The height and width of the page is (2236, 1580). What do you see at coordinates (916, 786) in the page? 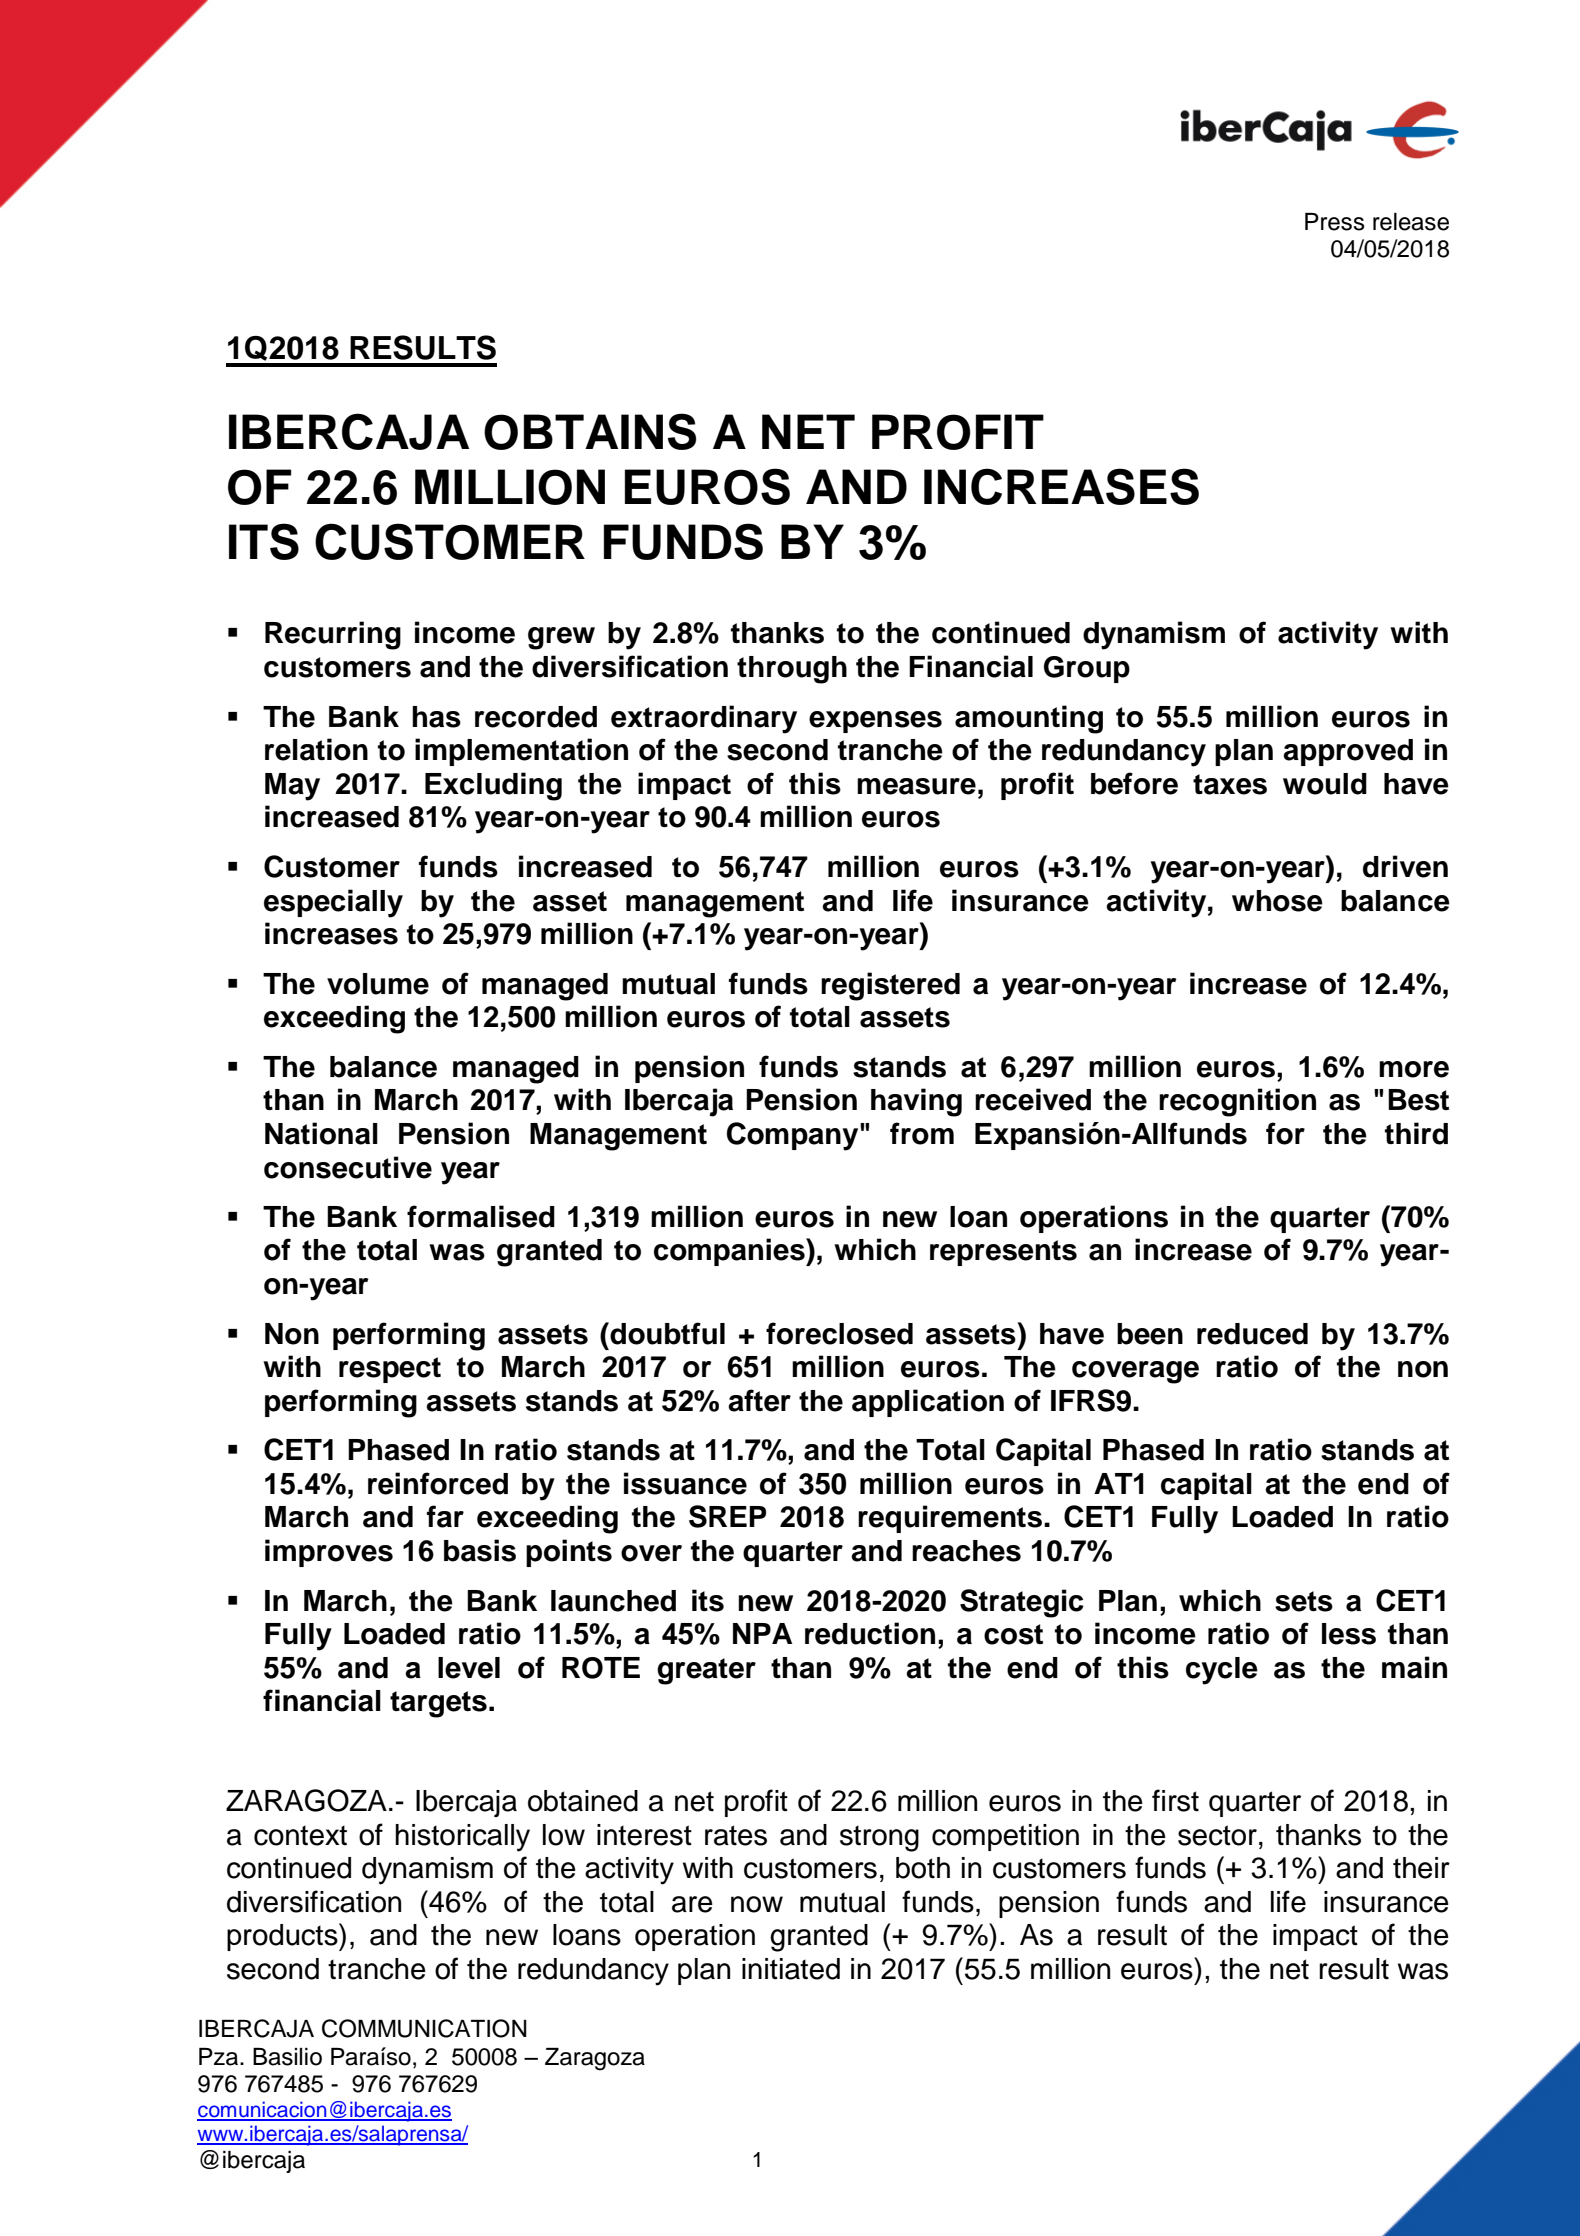
I see `measure` at bounding box center [916, 786].
